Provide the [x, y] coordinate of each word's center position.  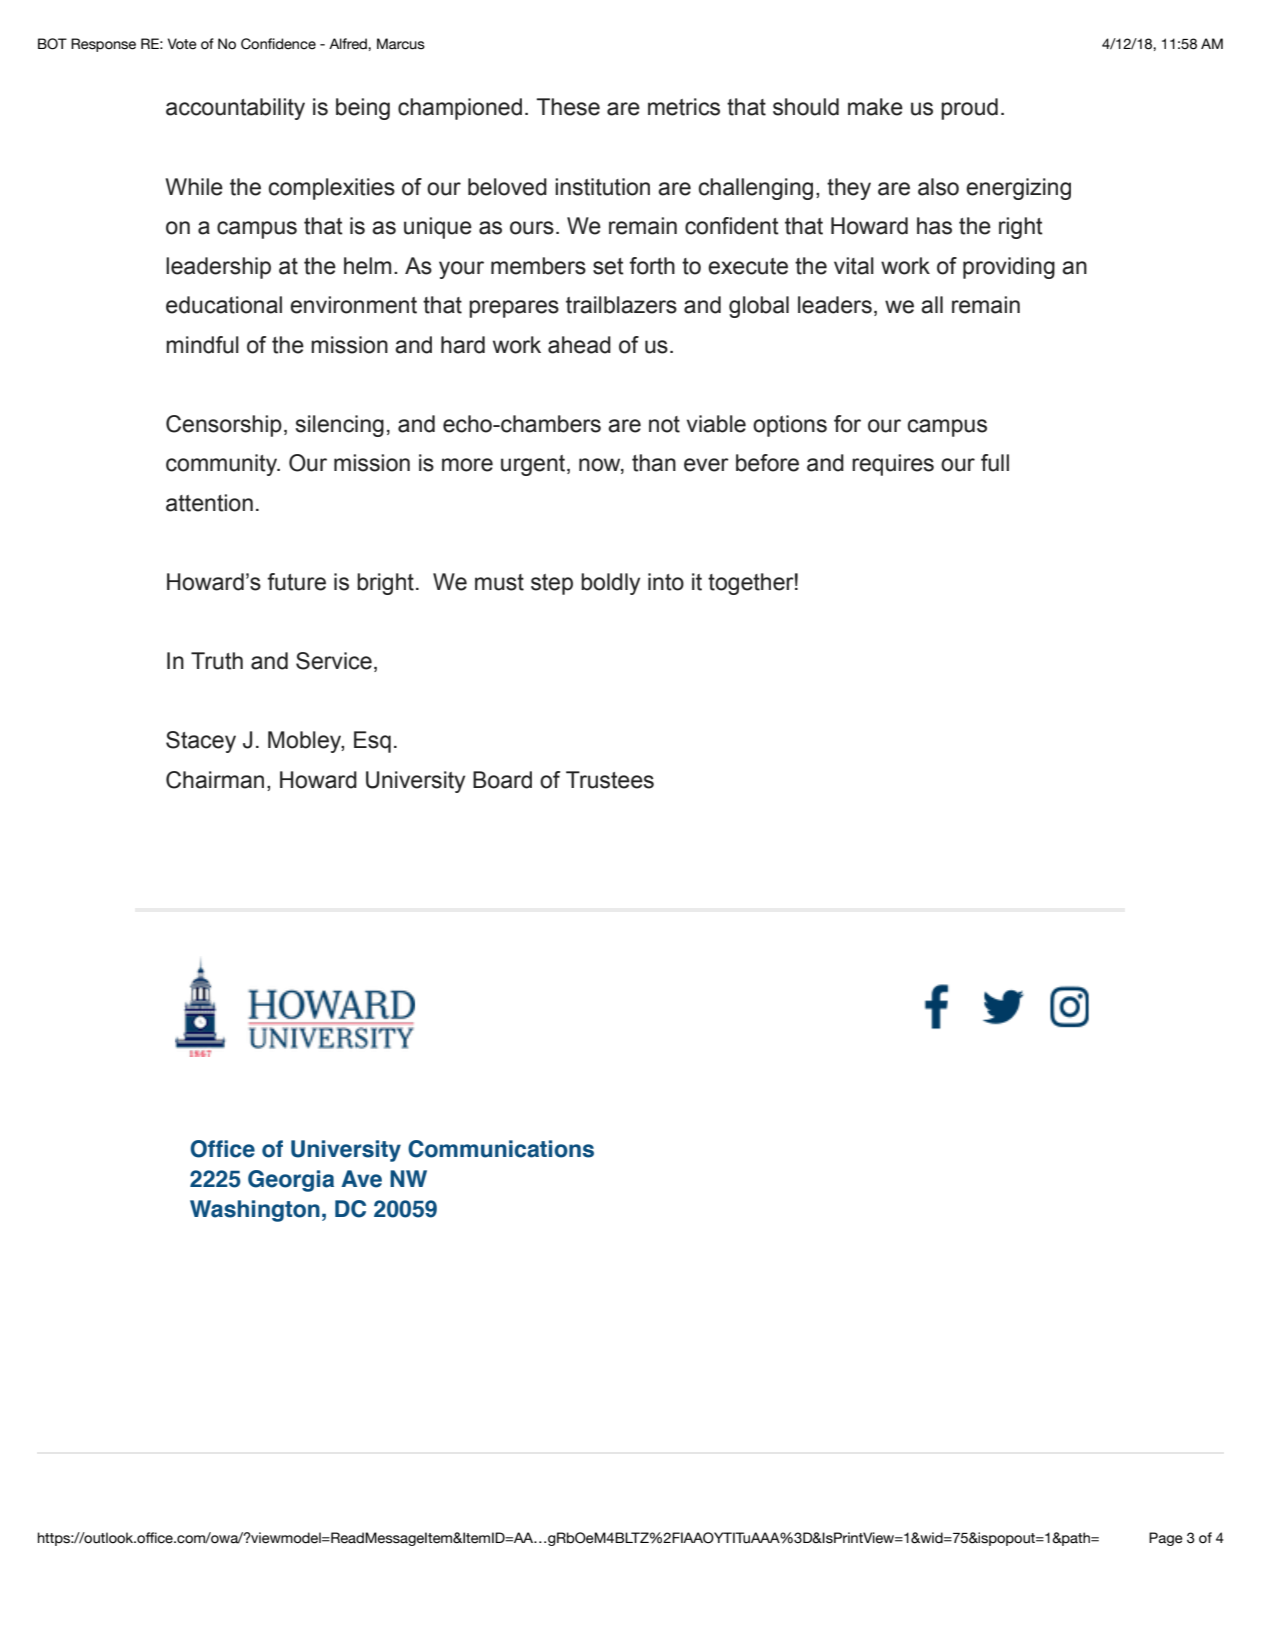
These [568, 107]
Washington [255, 1211]
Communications [501, 1149]
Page [1166, 1539]
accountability [235, 109]
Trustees [610, 780]
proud [969, 109]
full [995, 463]
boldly [610, 584]
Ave [361, 1179]
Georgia [291, 1181]
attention [209, 503]
